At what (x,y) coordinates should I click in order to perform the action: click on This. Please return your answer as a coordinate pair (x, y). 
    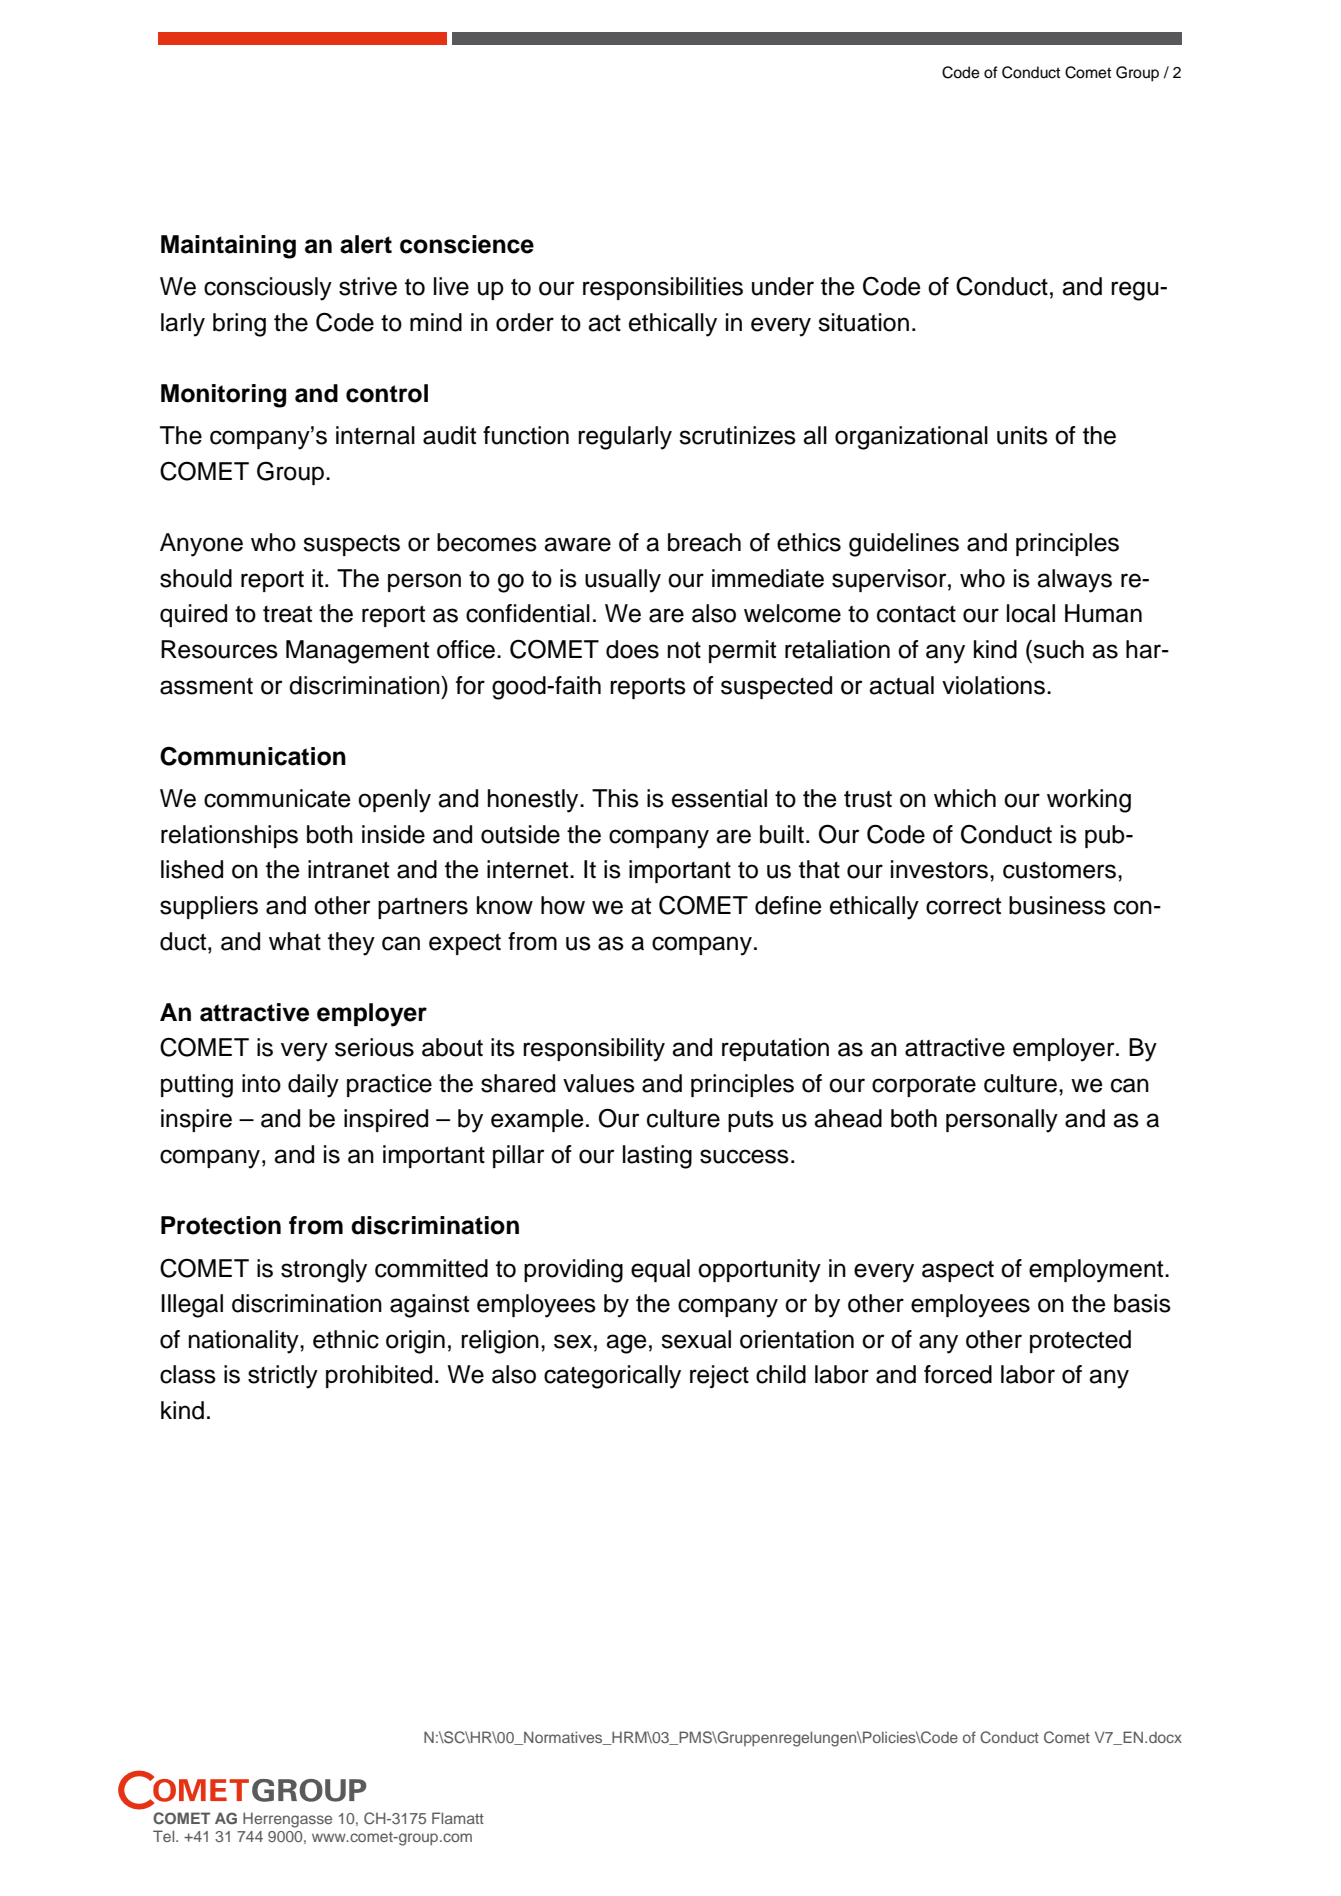
    Looking at the image, I should click on (615, 798).
